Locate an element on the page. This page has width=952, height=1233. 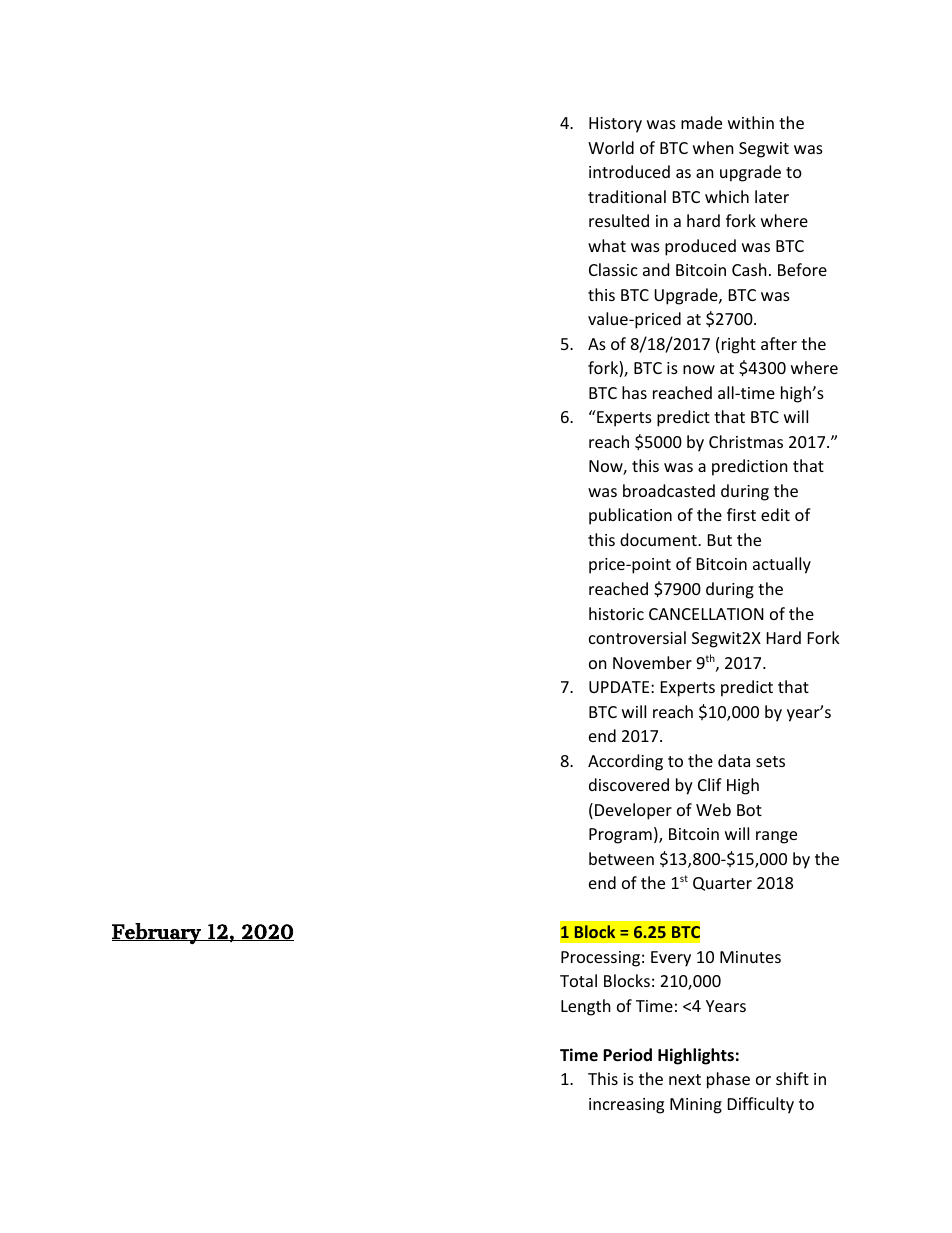
History is located at coordinates (615, 125).
